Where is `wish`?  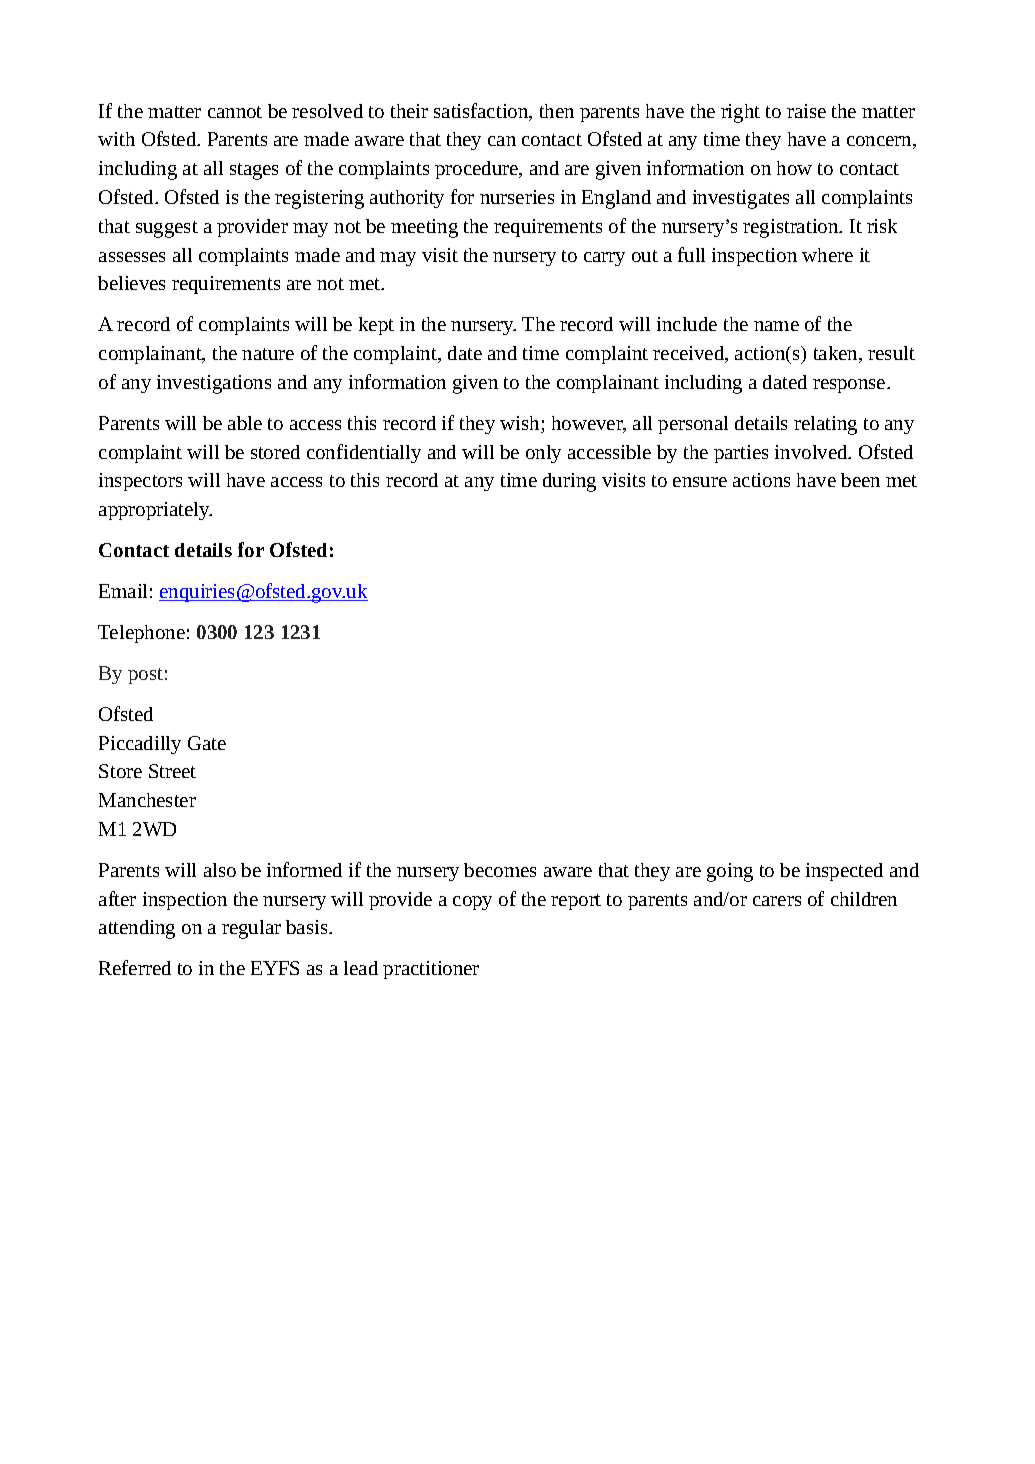
wish is located at coordinates (521, 424).
